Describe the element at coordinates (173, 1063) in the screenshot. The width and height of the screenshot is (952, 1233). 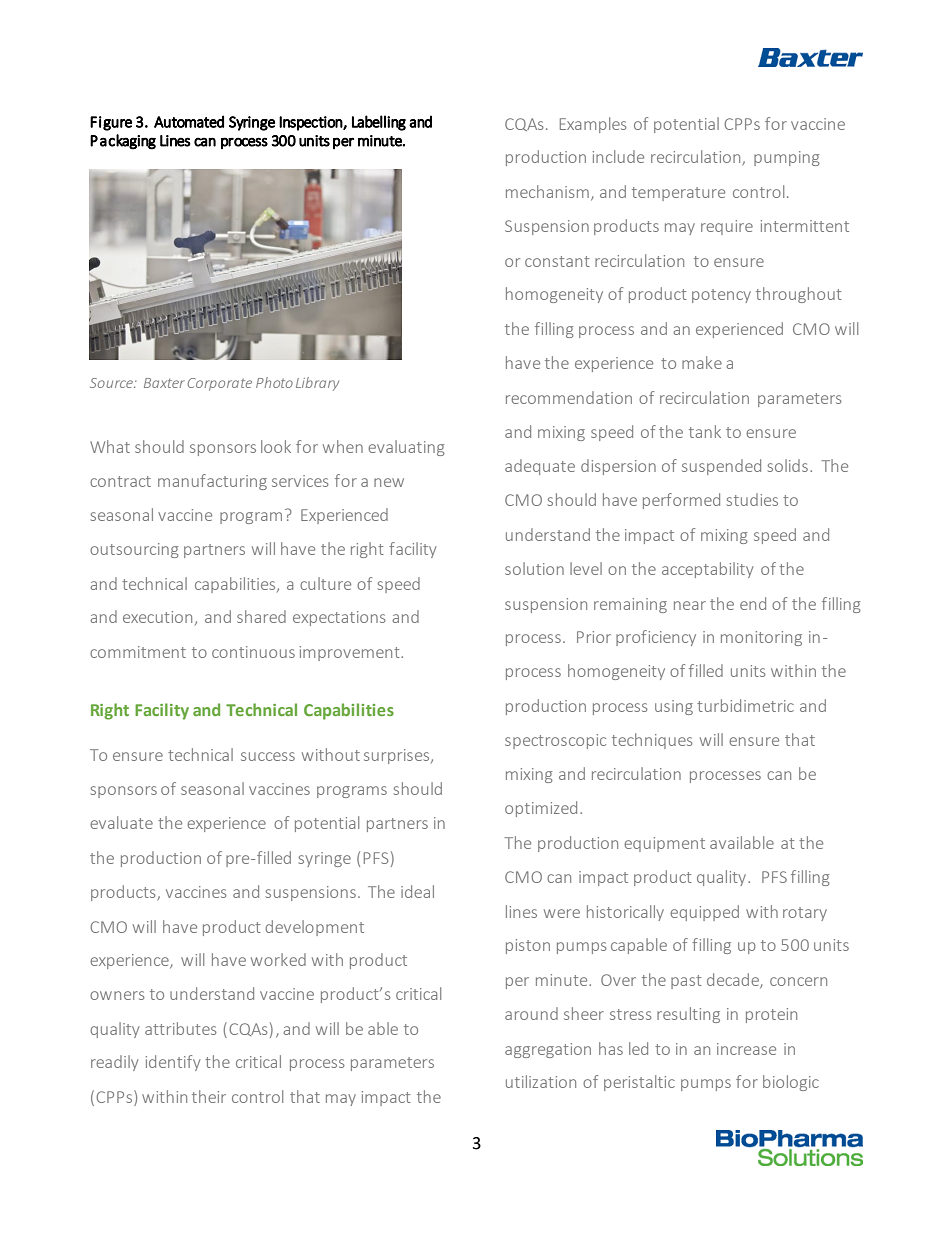
I see `identify` at that location.
